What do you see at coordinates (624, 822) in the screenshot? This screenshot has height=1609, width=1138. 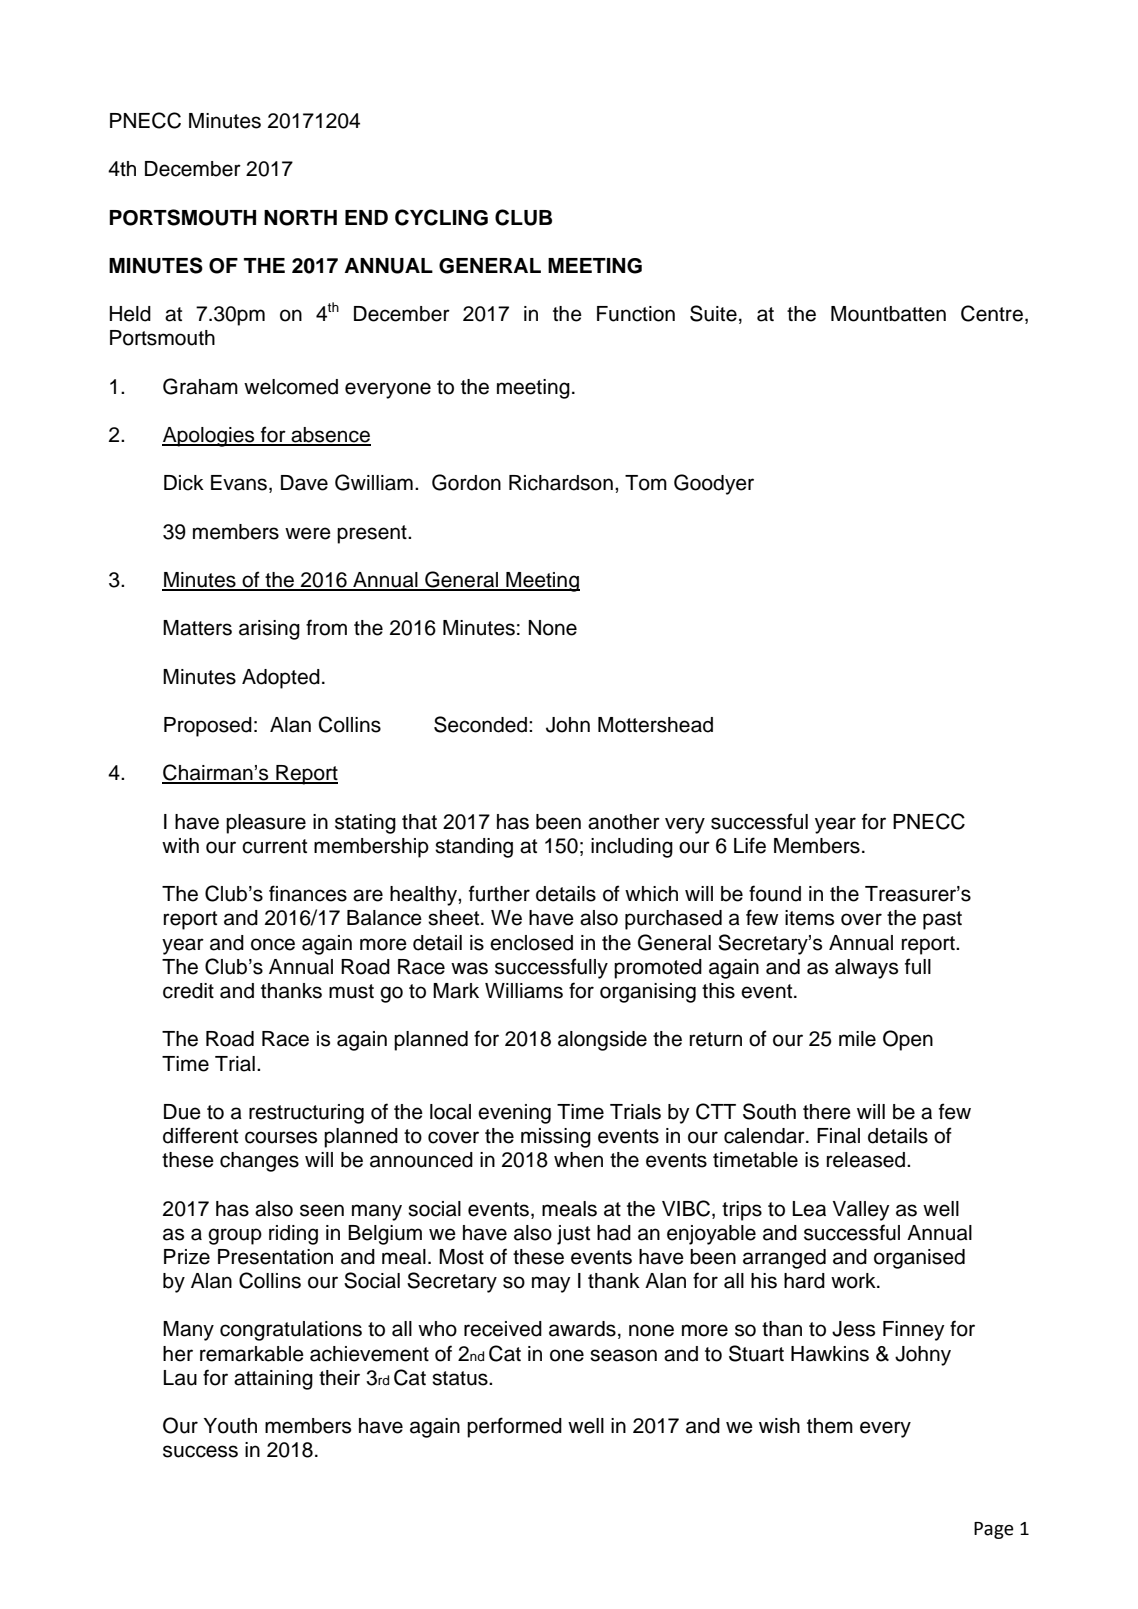 I see `another` at bounding box center [624, 822].
